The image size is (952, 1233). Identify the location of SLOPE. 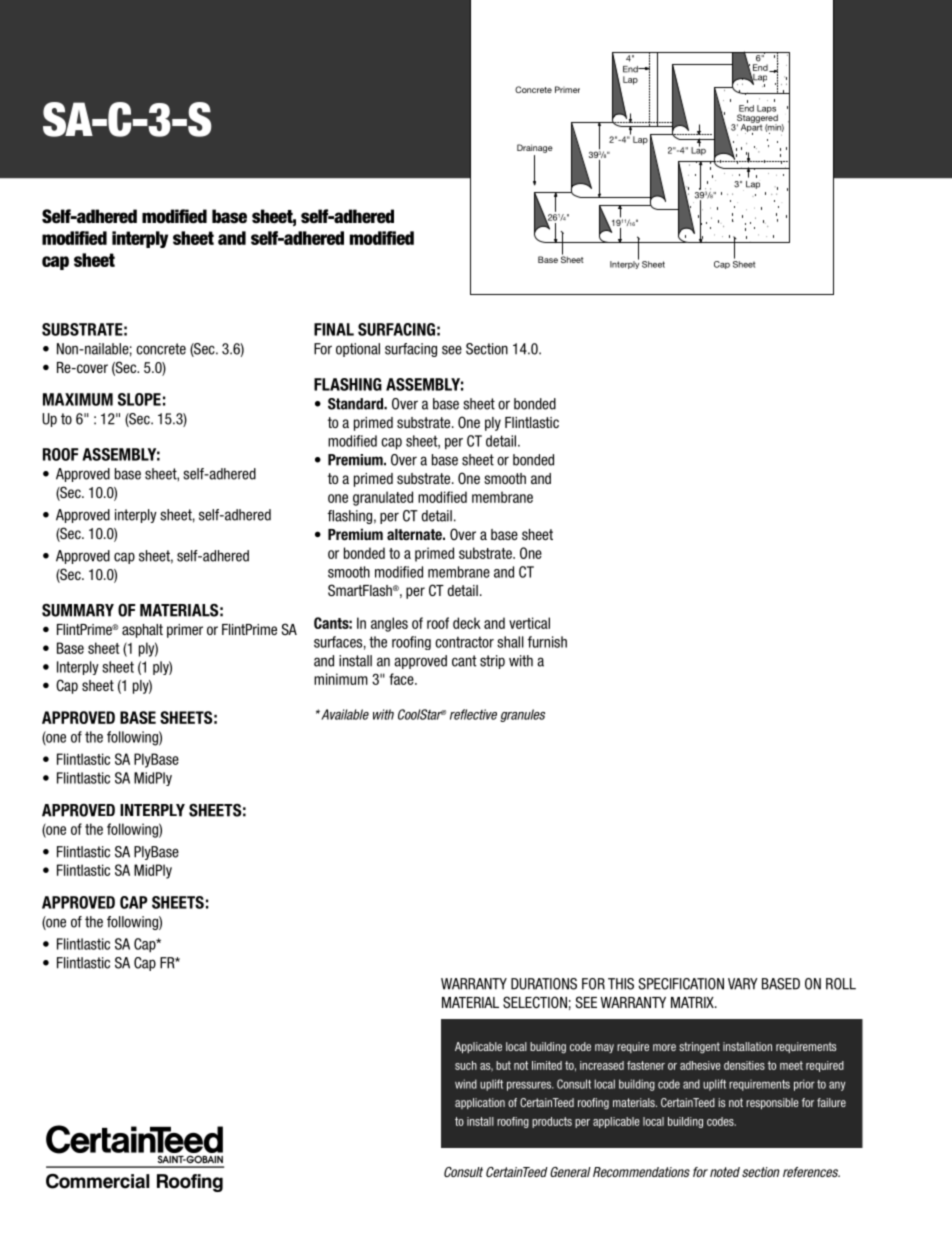
(139, 399).
